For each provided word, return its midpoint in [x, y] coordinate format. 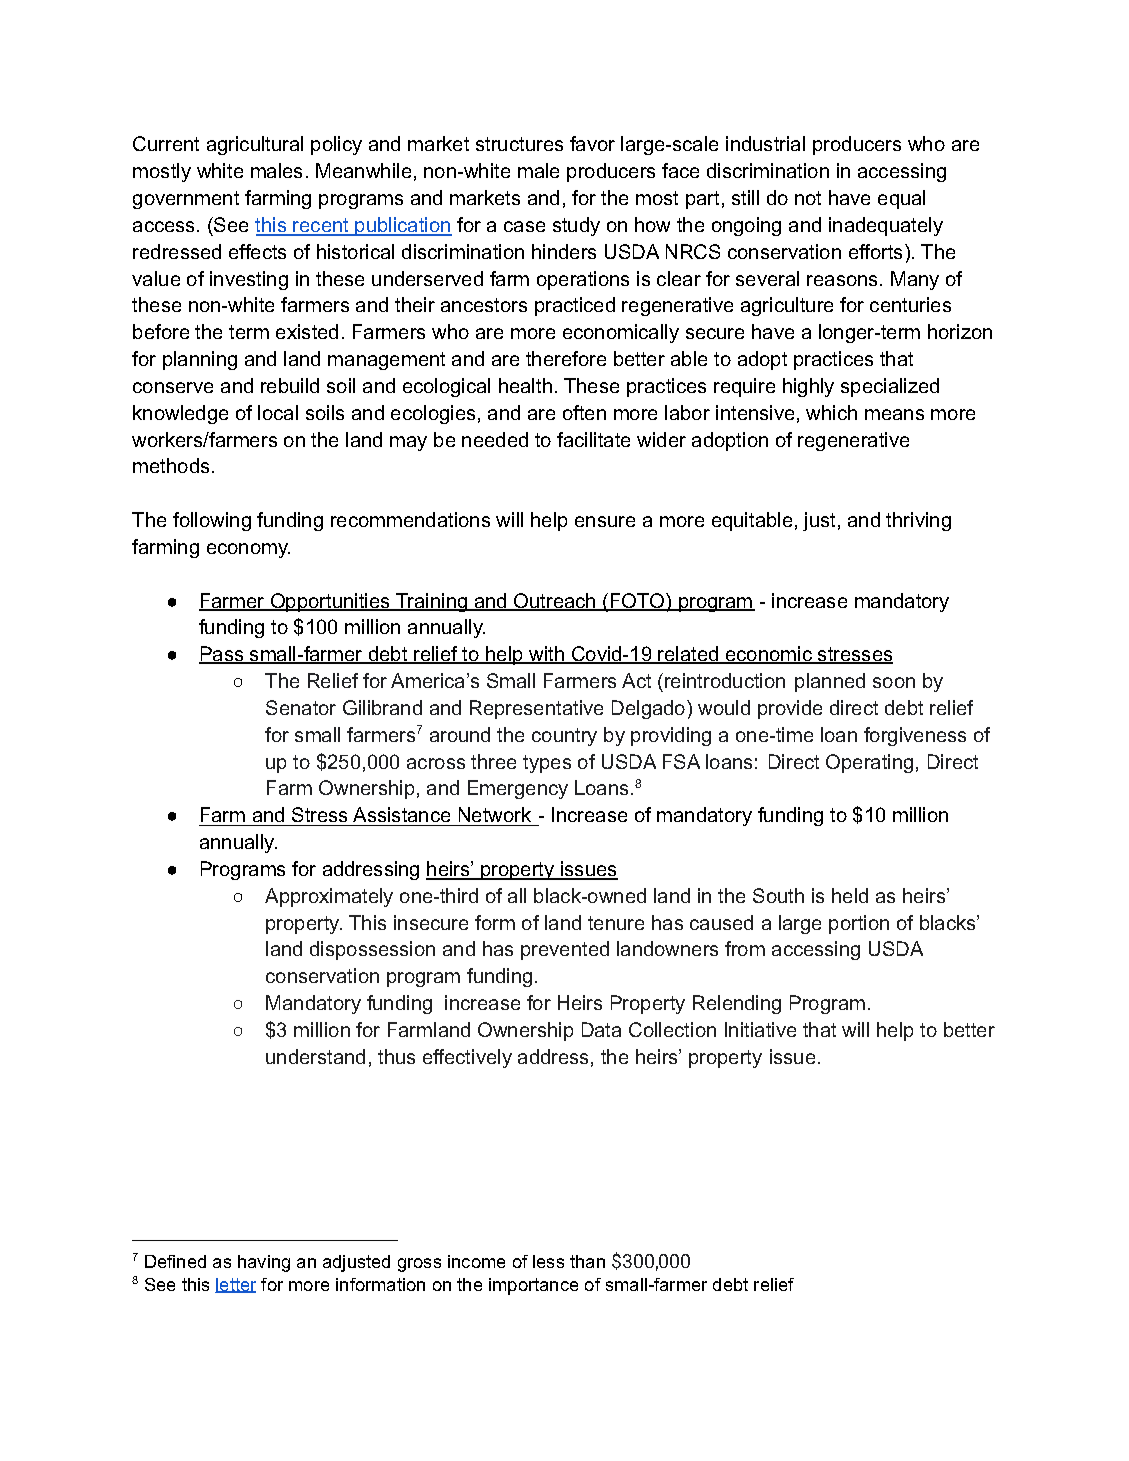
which [831, 412]
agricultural [255, 145]
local [278, 412]
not [808, 198]
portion [859, 924]
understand [315, 1056]
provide [790, 709]
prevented [565, 950]
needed [495, 439]
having [264, 1263]
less [548, 1261]
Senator [301, 707]
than [587, 1261]
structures [519, 144]
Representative [536, 709]
